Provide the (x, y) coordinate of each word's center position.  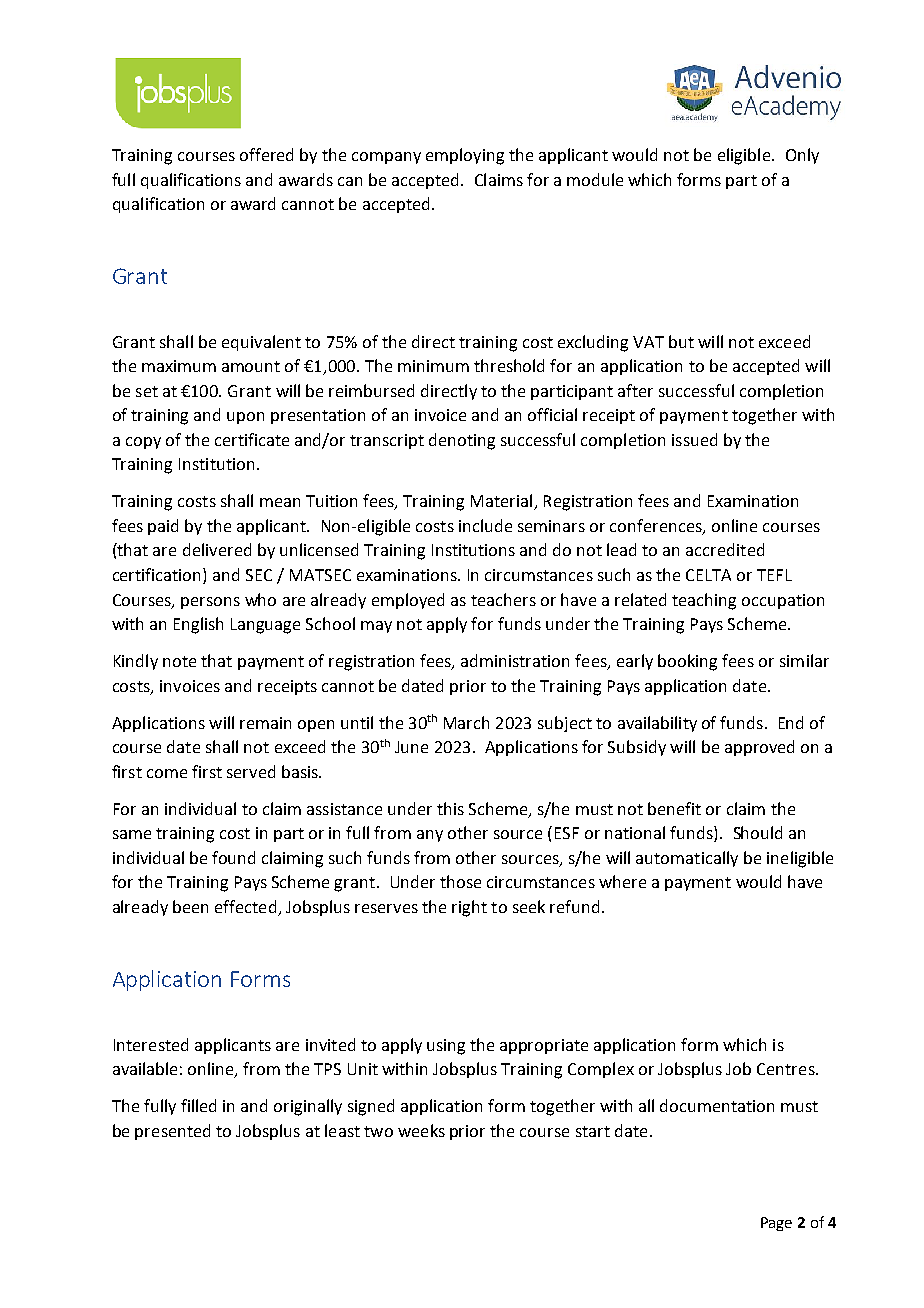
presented (172, 1132)
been (190, 906)
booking (687, 662)
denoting (462, 441)
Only (802, 156)
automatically (687, 859)
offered (266, 154)
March (466, 722)
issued (694, 439)
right (469, 908)
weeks (421, 1130)
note (179, 661)
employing (465, 156)
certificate (252, 439)
